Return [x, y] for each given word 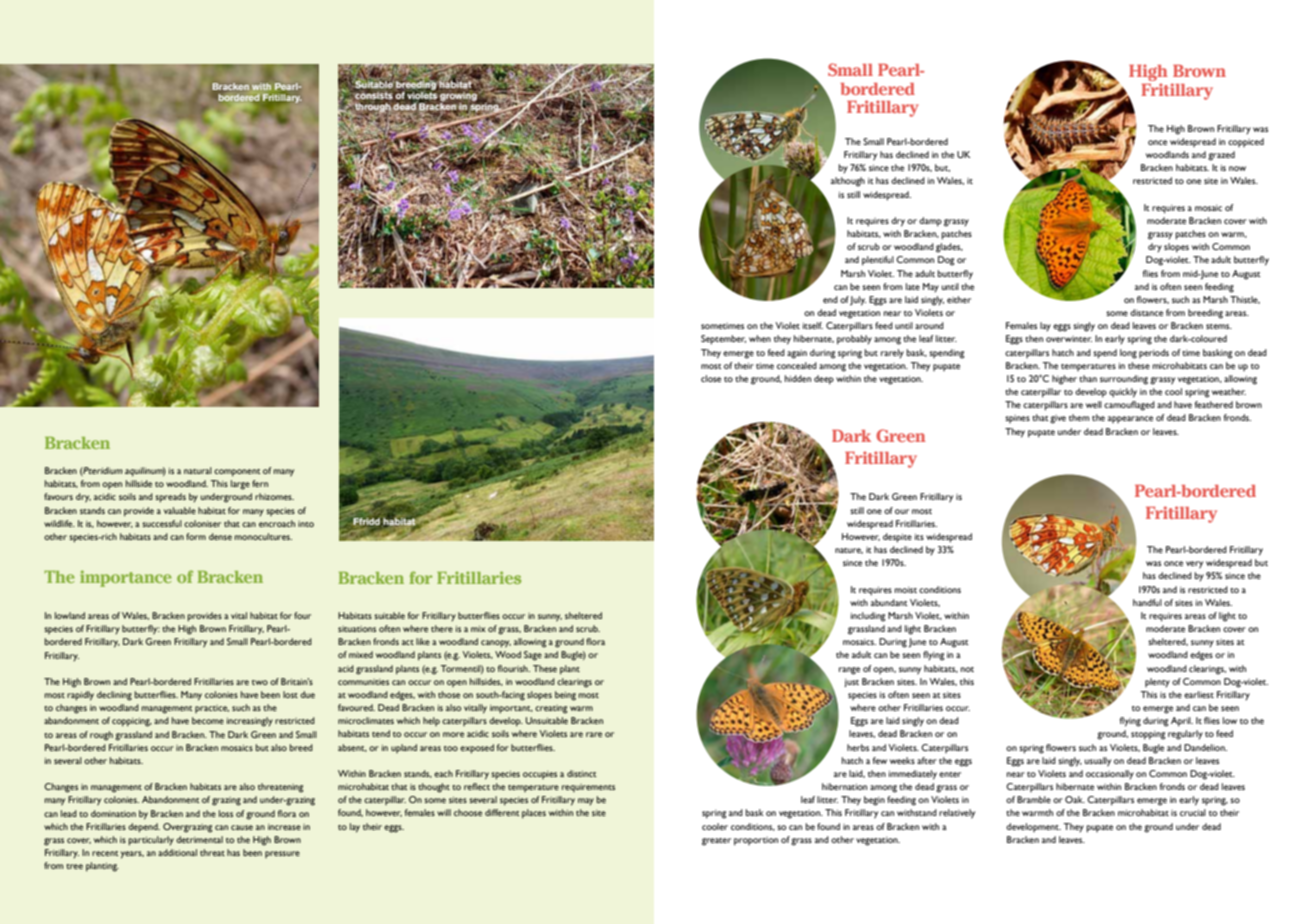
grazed [1221, 156]
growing [458, 96]
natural [198, 470]
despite [897, 538]
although [848, 182]
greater [716, 842]
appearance [1130, 419]
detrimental [199, 839]
